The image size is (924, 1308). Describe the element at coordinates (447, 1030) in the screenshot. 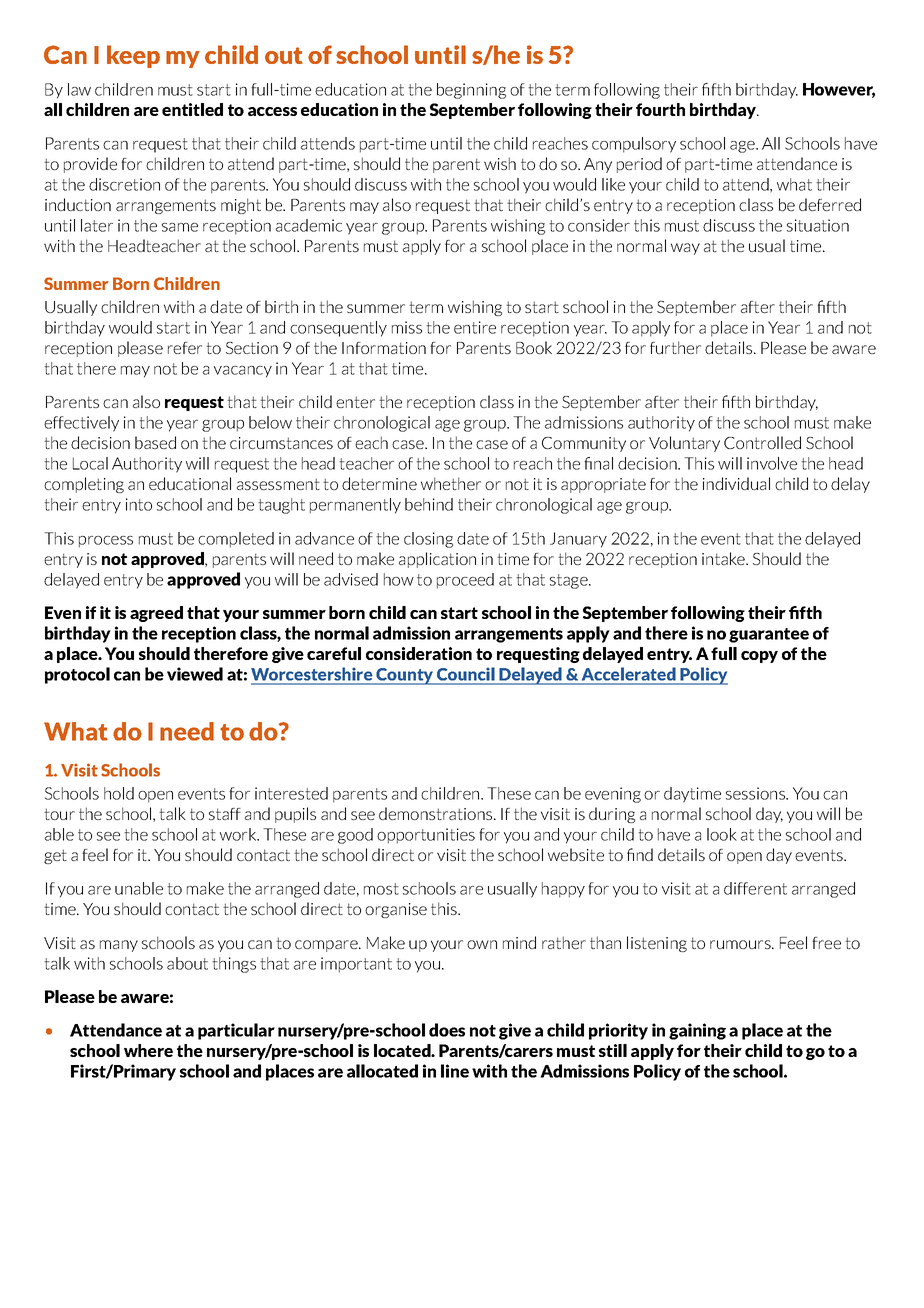

I see `does` at that location.
